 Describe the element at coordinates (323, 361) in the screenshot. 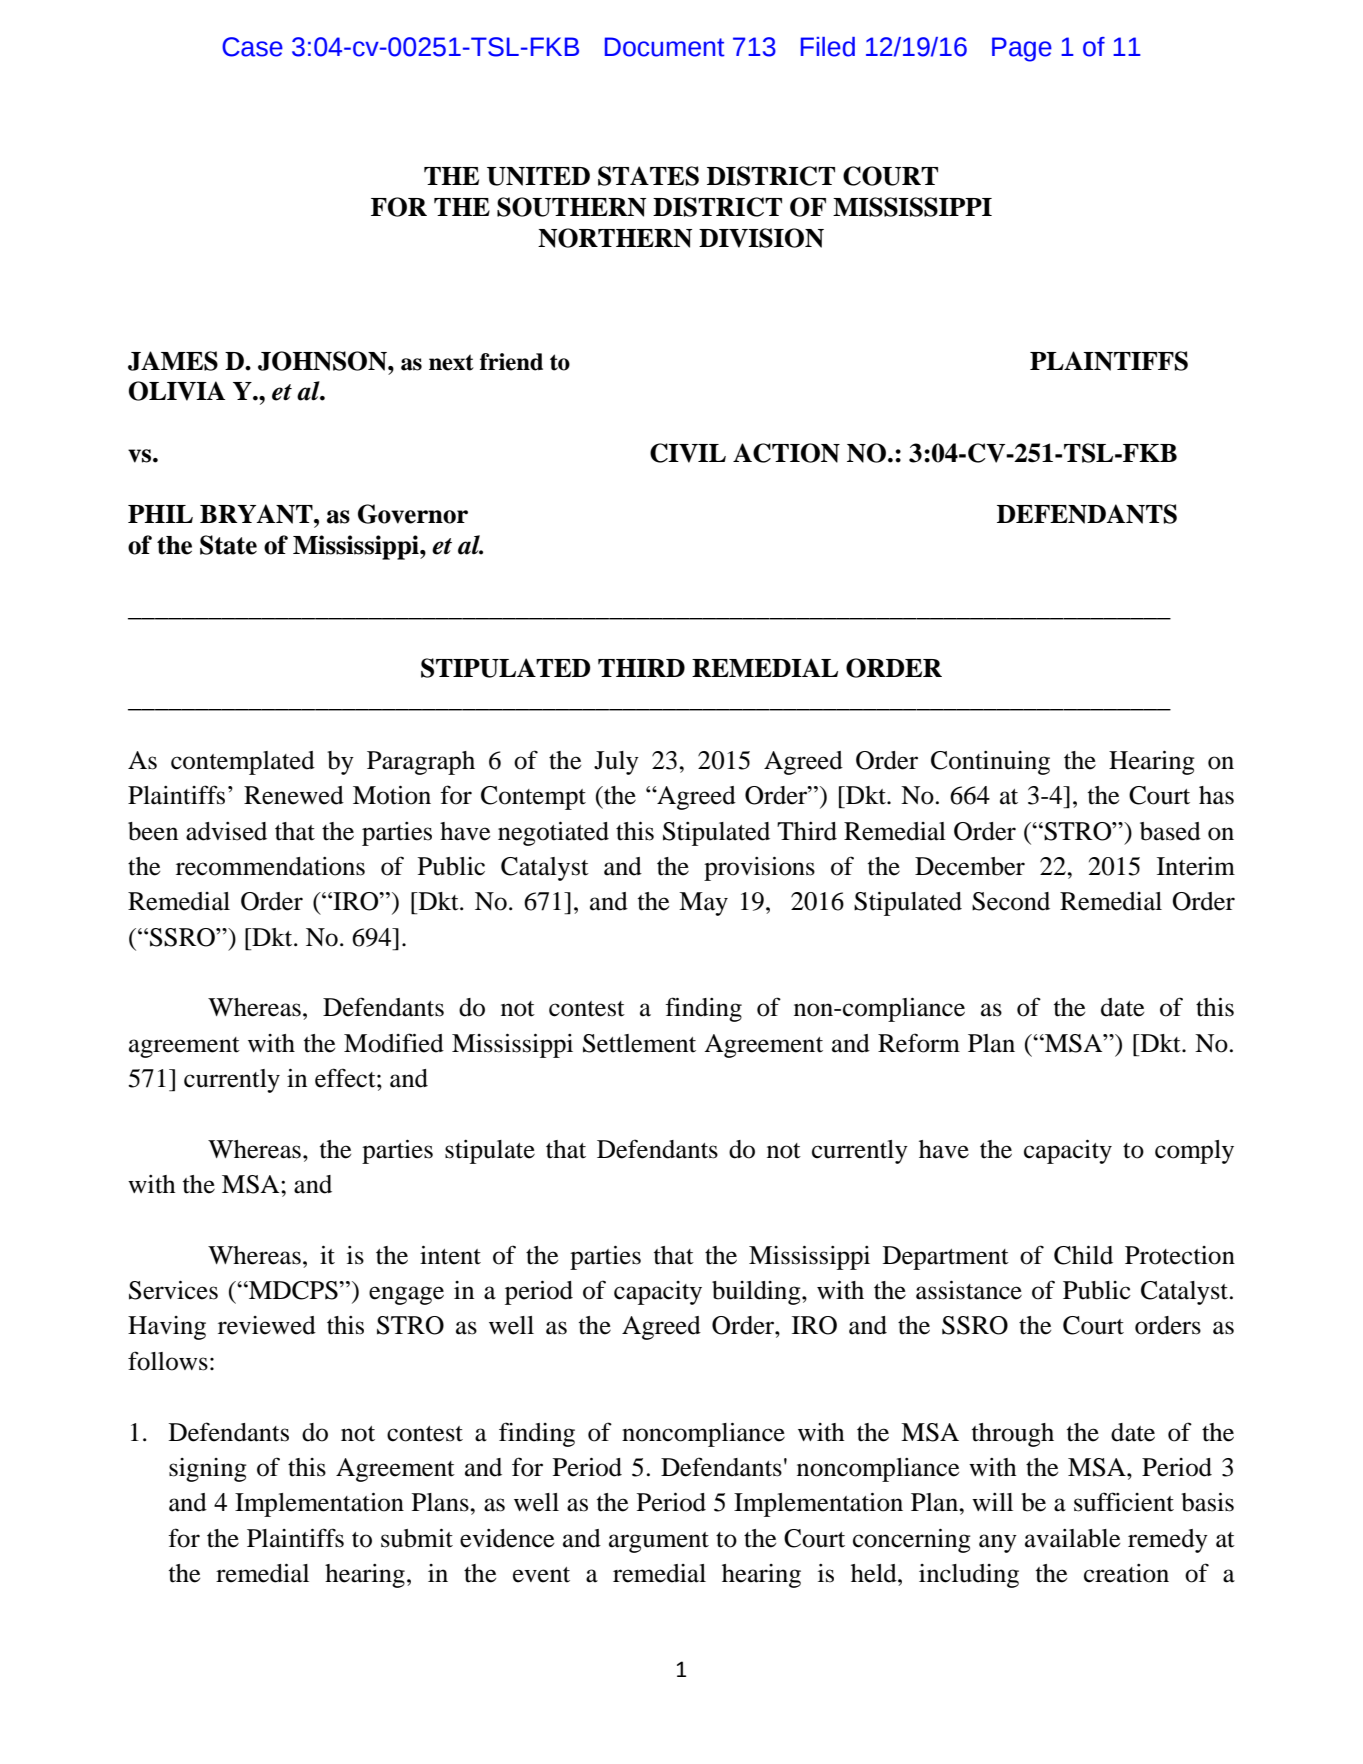

I see `JOHNSON` at that location.
